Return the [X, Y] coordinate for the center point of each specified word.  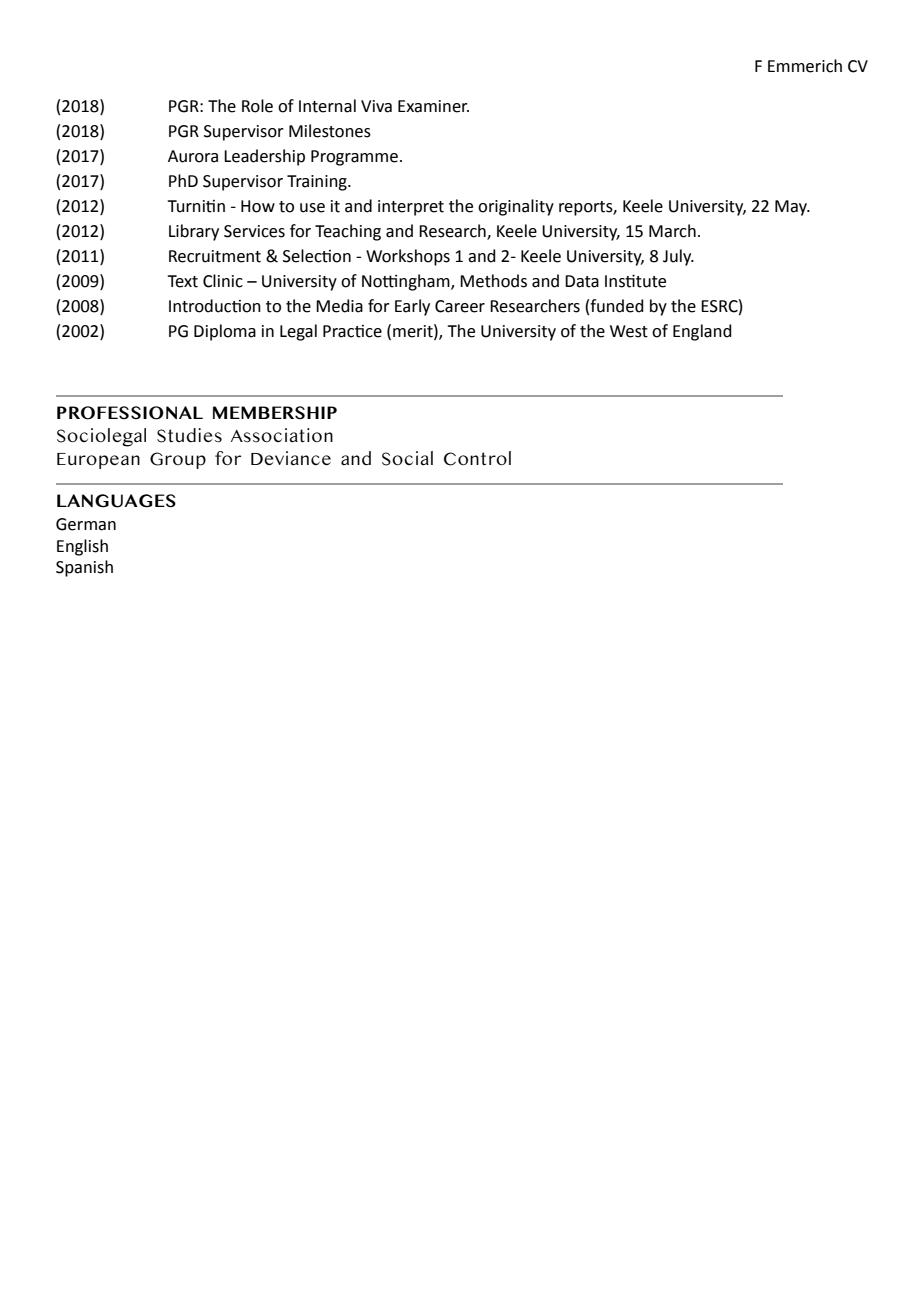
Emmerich [805, 66]
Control [477, 458]
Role [257, 106]
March [672, 231]
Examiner [433, 106]
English [82, 547]
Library [194, 232]
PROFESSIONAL [130, 413]
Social [407, 458]
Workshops [408, 257]
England [702, 332]
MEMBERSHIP [275, 412]
